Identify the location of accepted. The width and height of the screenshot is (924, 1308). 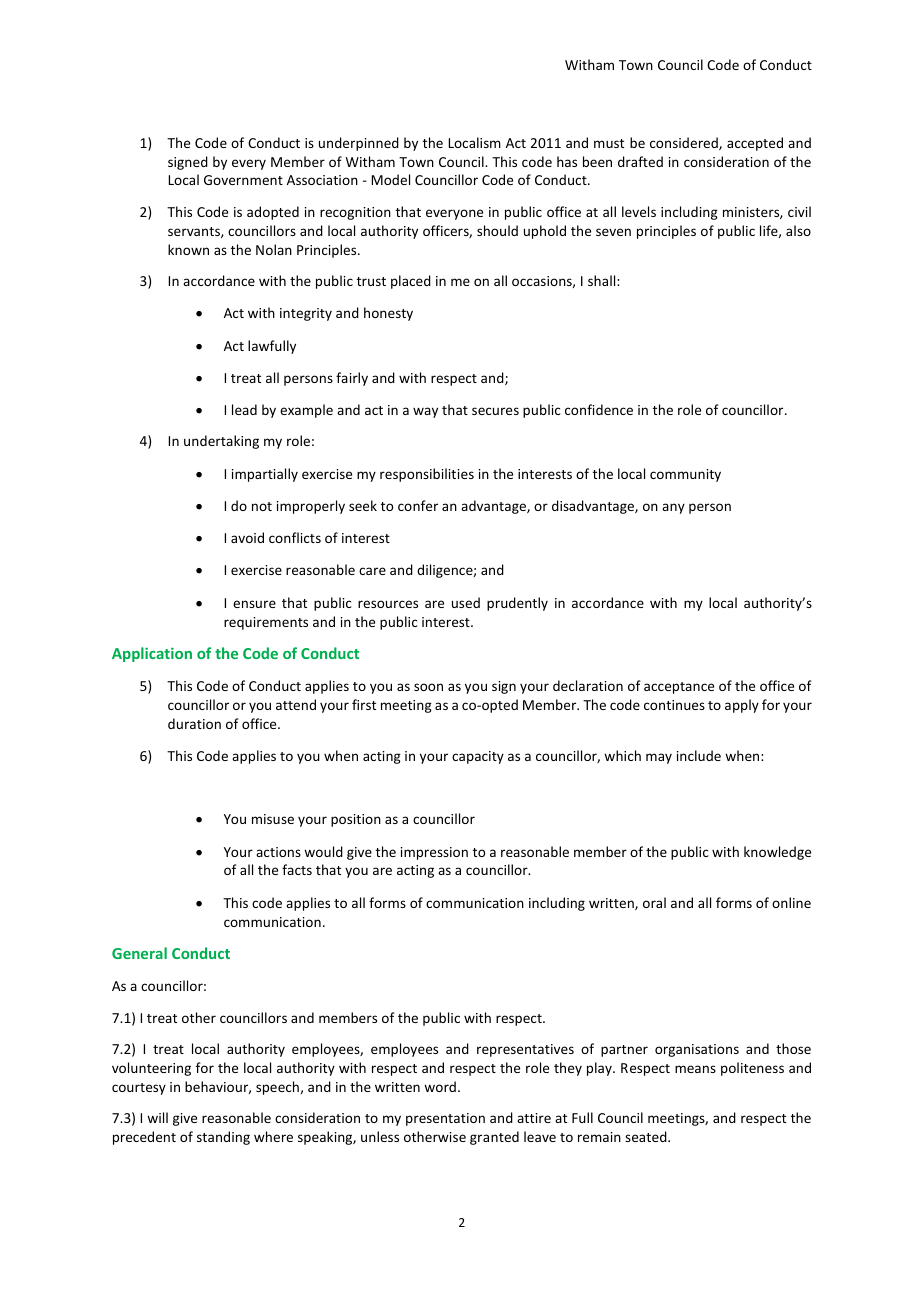
(755, 144).
